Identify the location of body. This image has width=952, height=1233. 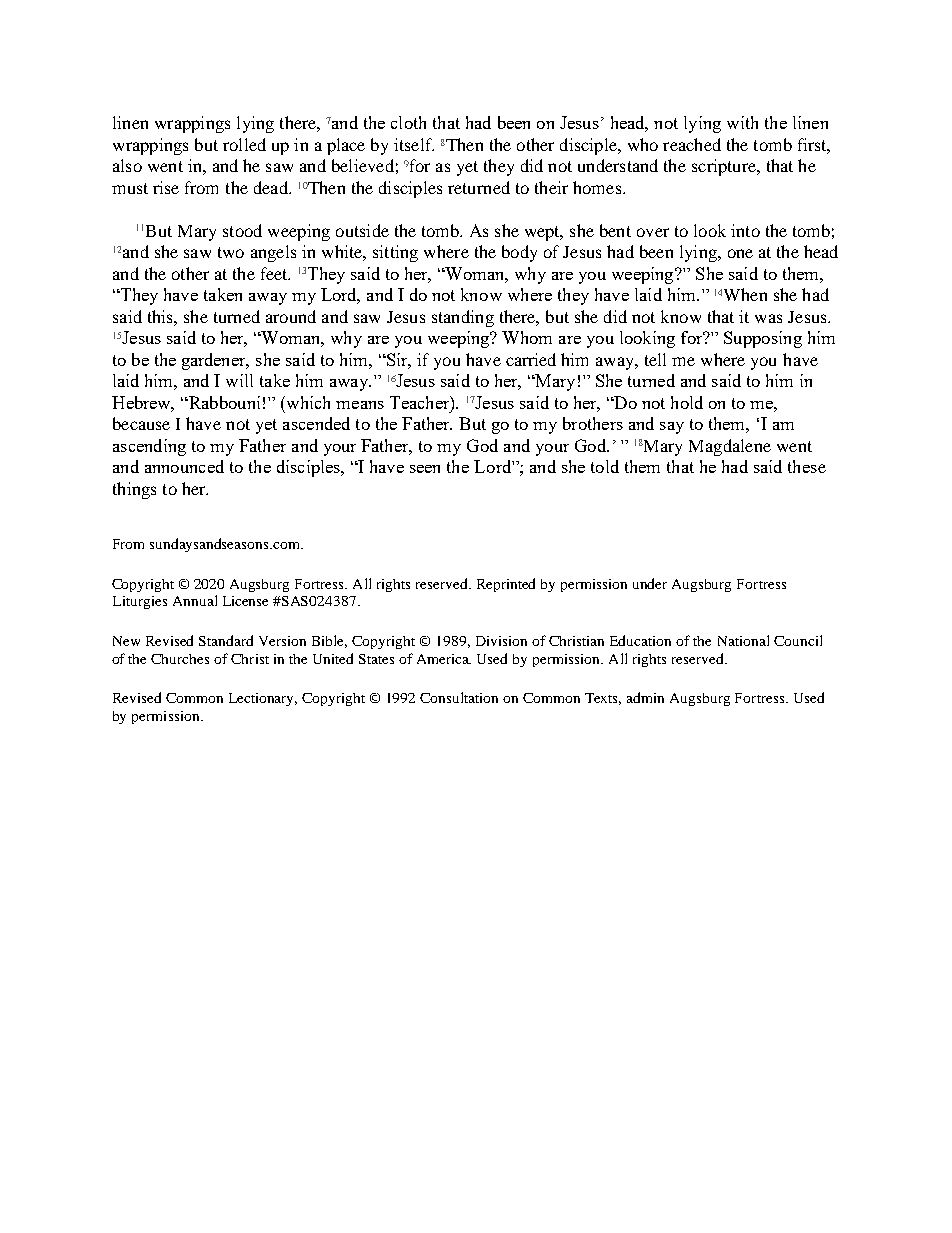
(519, 253).
